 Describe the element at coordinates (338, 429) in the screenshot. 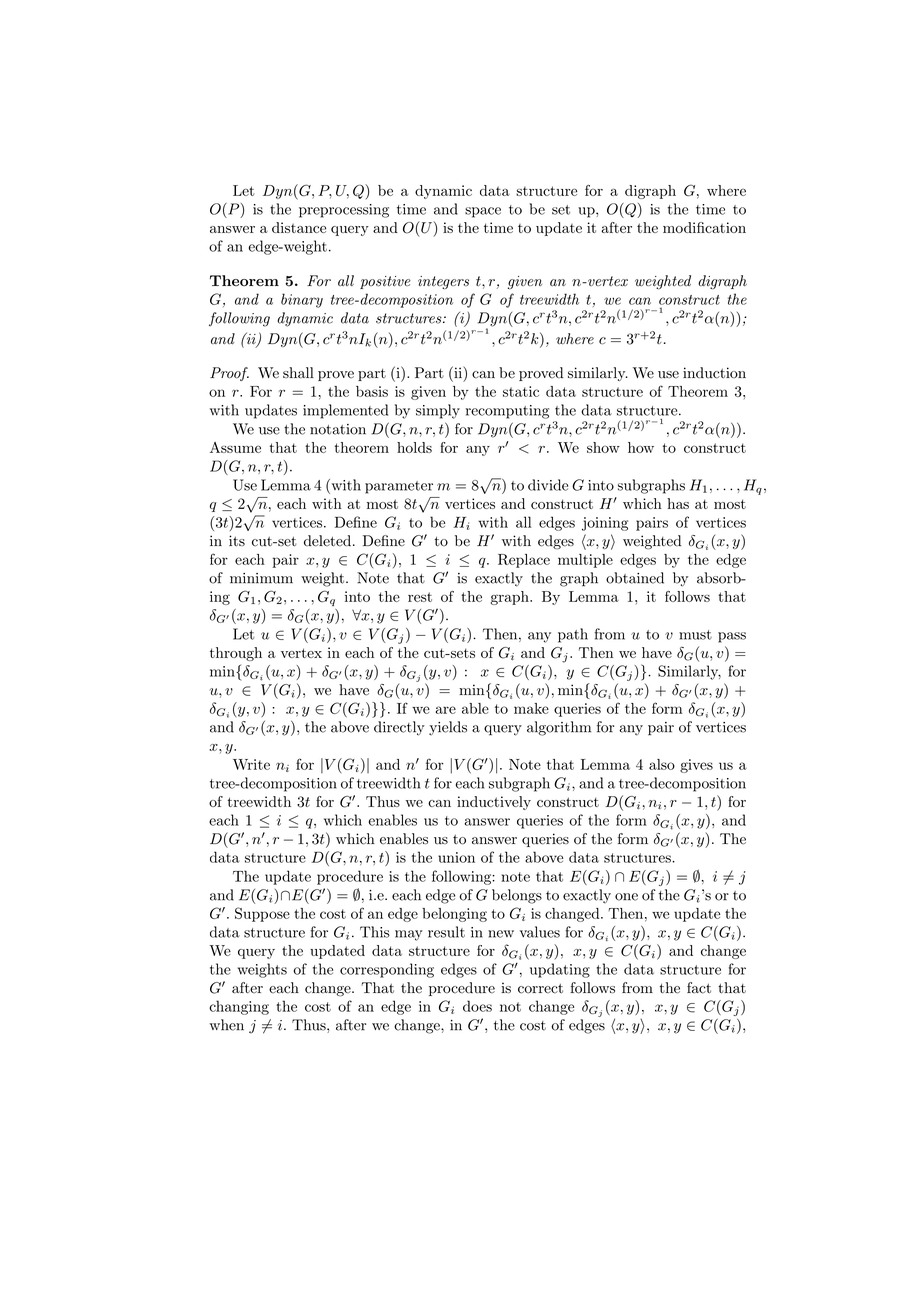

I see `notation` at that location.
